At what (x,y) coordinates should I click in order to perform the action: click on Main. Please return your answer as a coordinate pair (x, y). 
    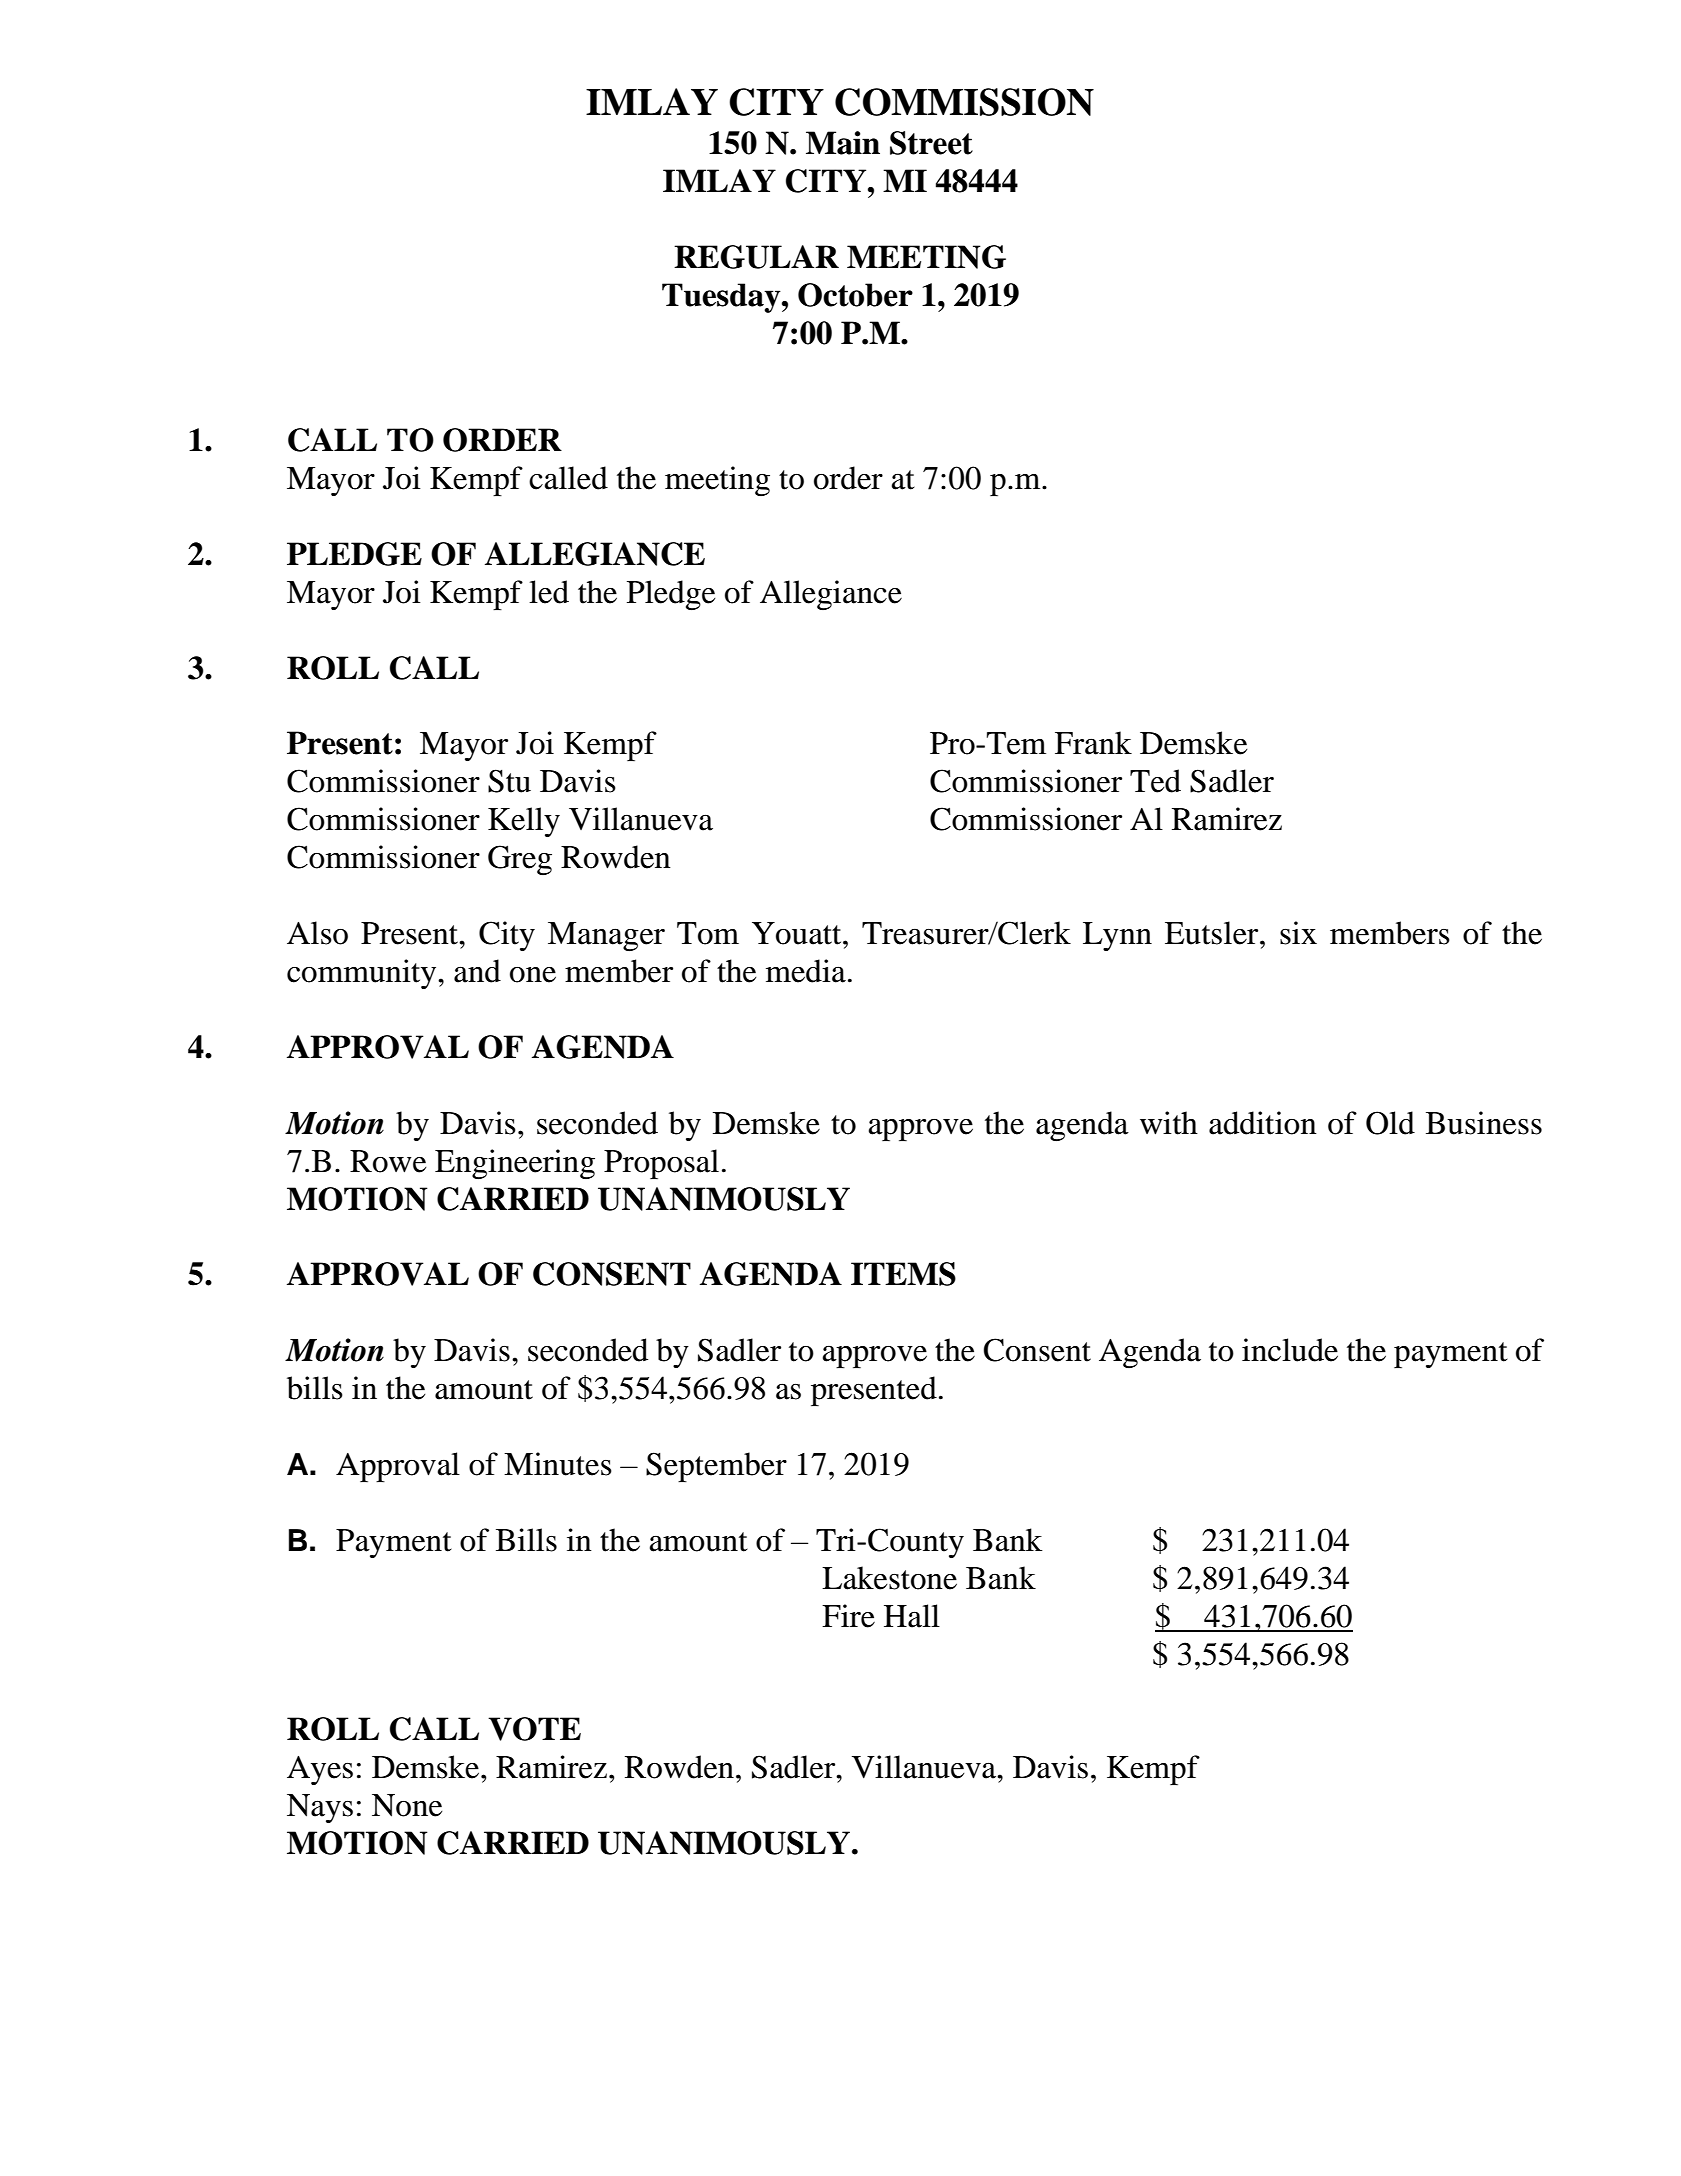
    Looking at the image, I should click on (843, 143).
